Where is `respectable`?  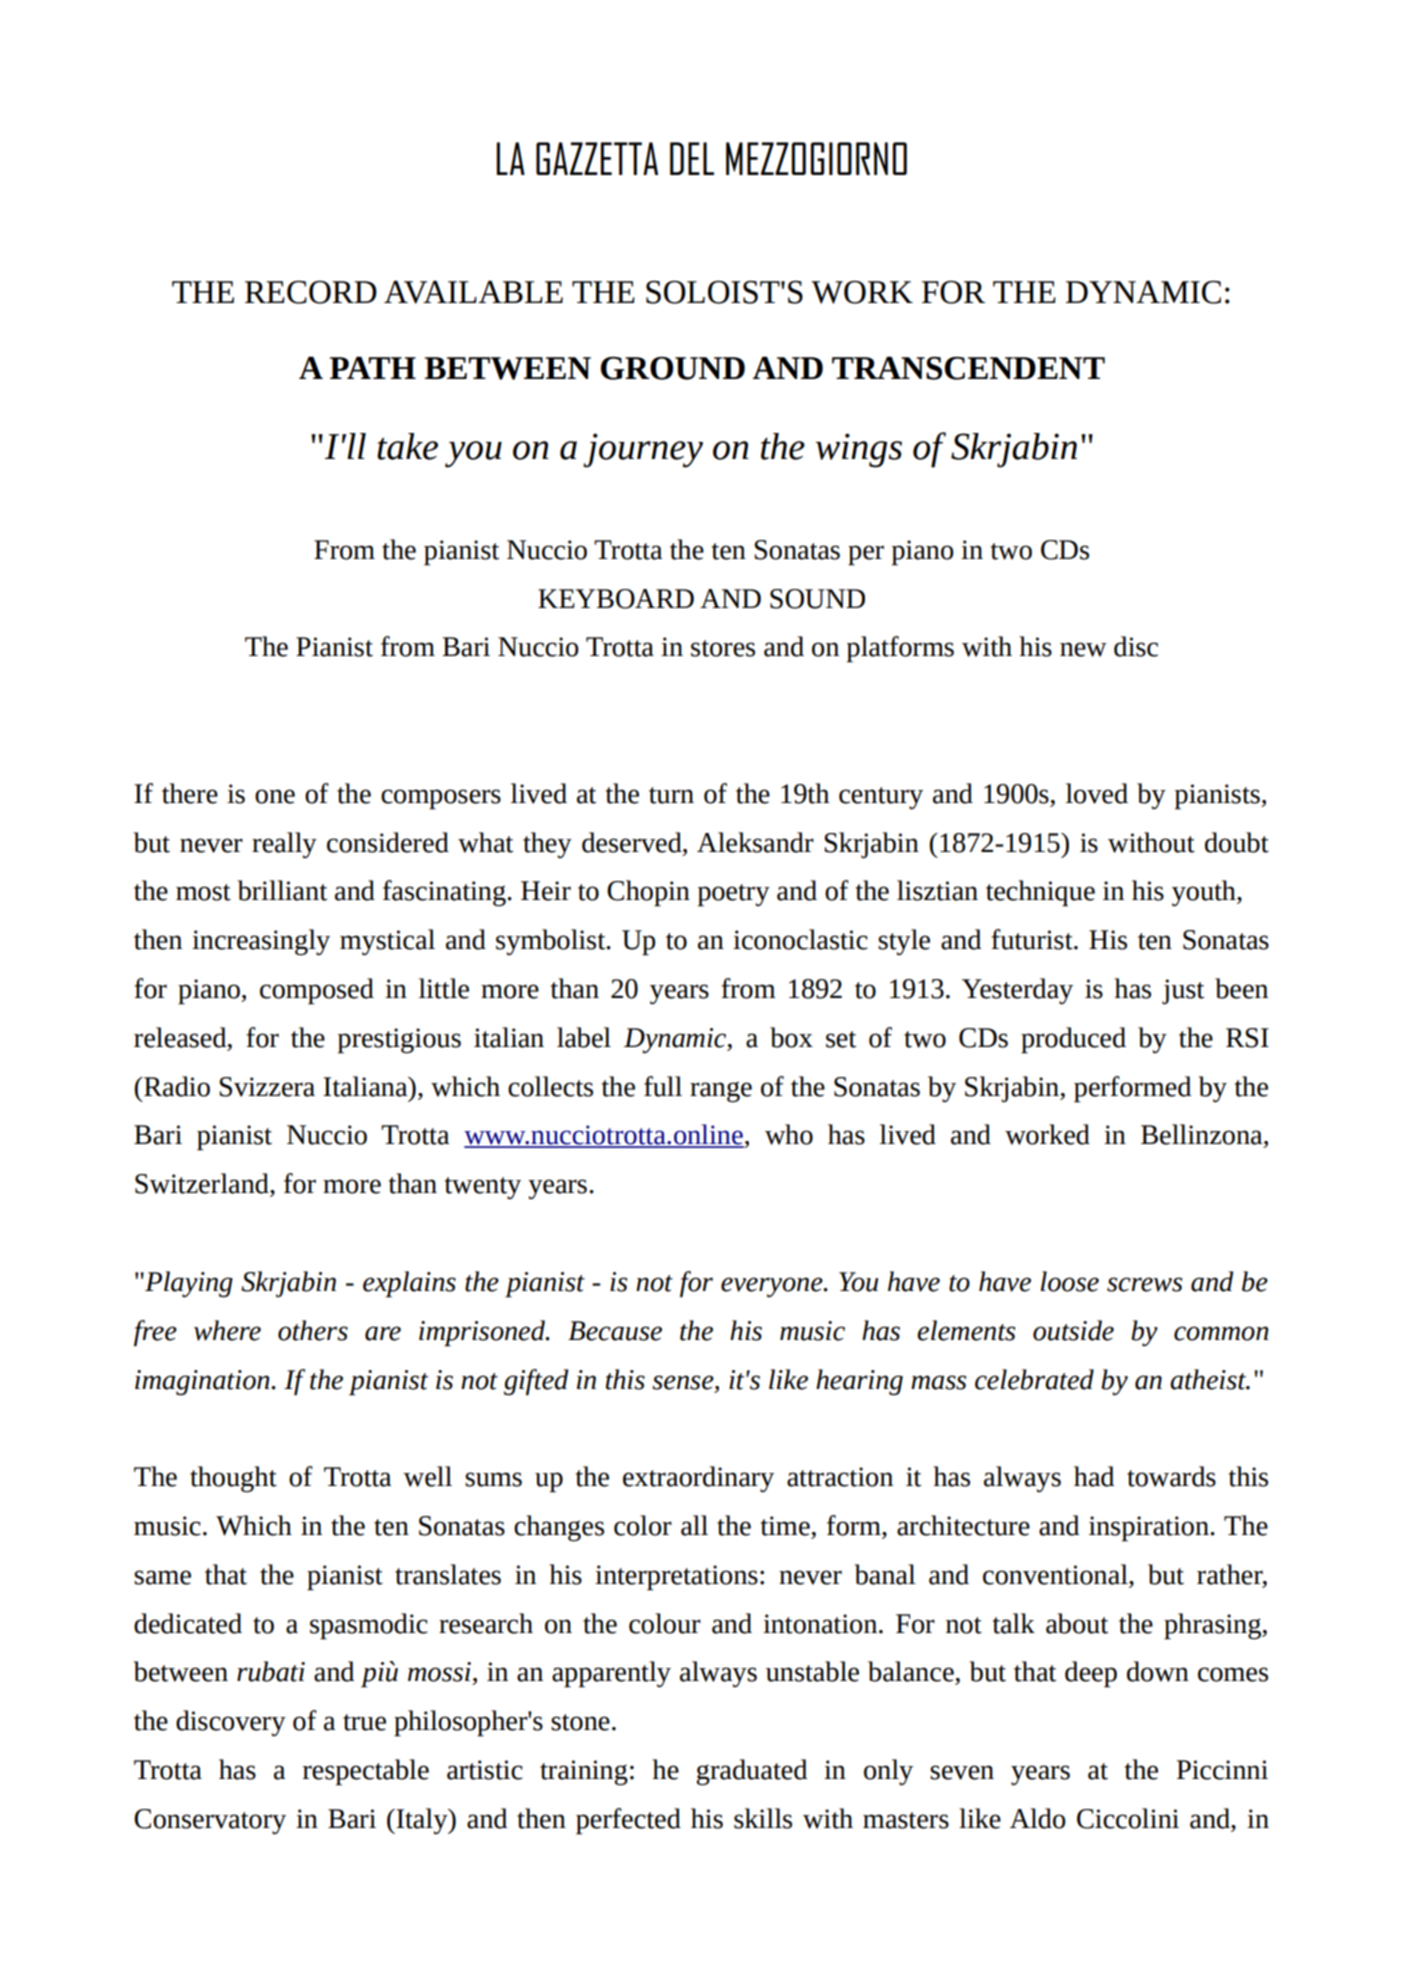
respectable is located at coordinates (366, 1772).
